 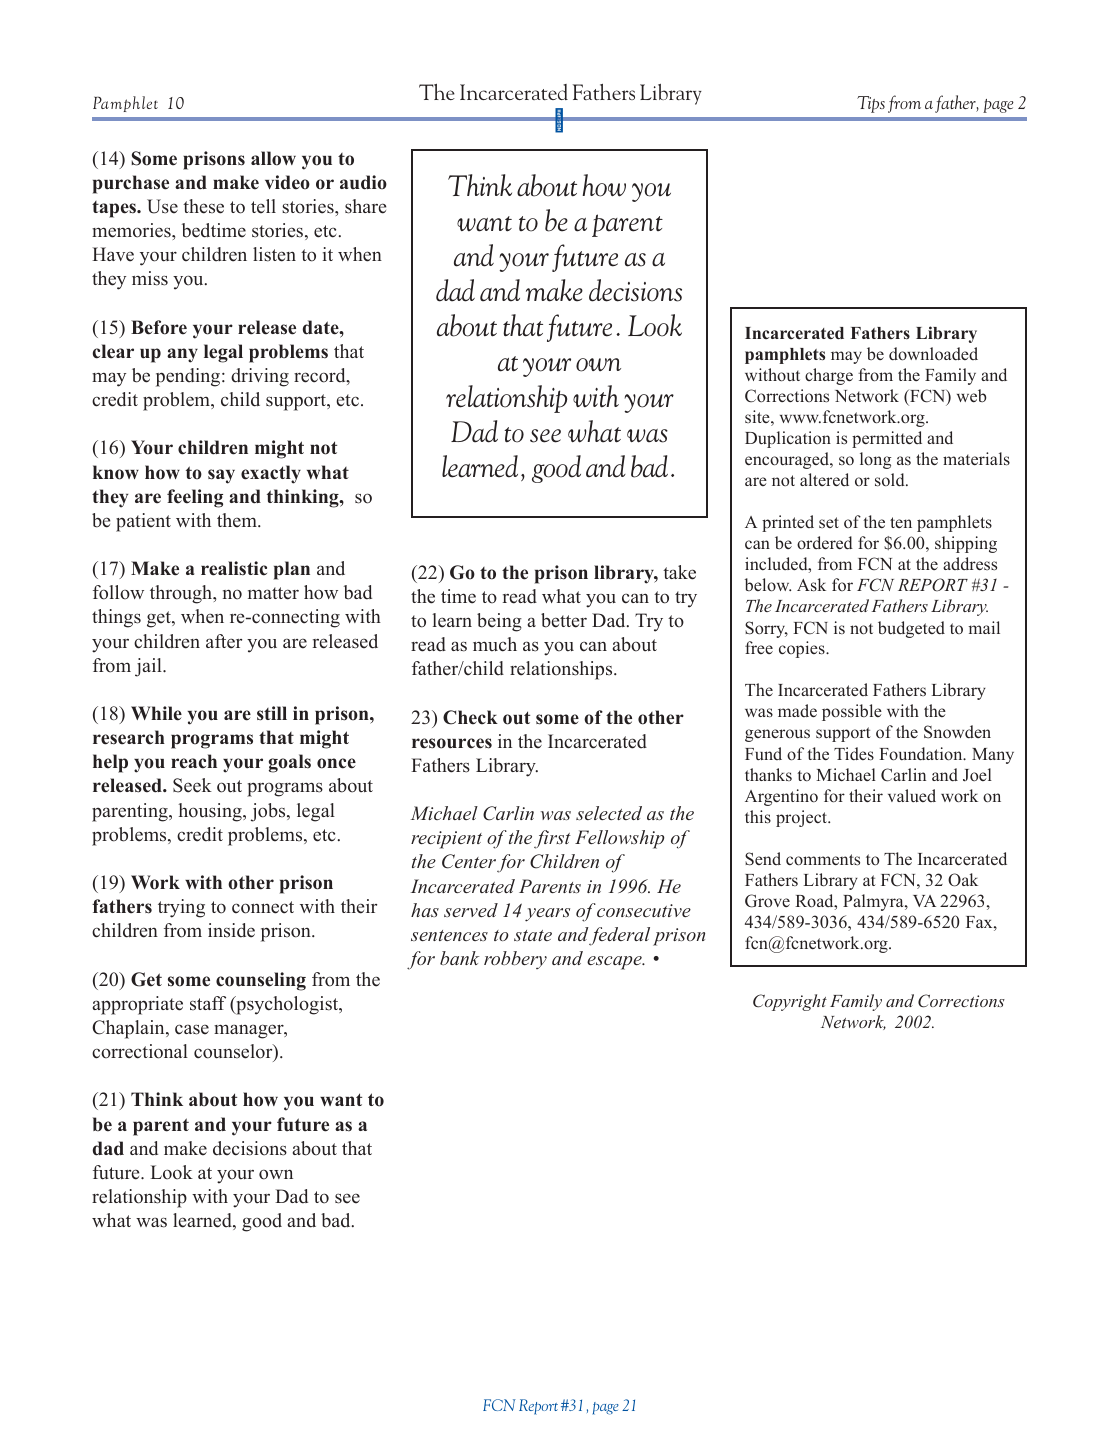 I want to click on audio, so click(x=363, y=182).
